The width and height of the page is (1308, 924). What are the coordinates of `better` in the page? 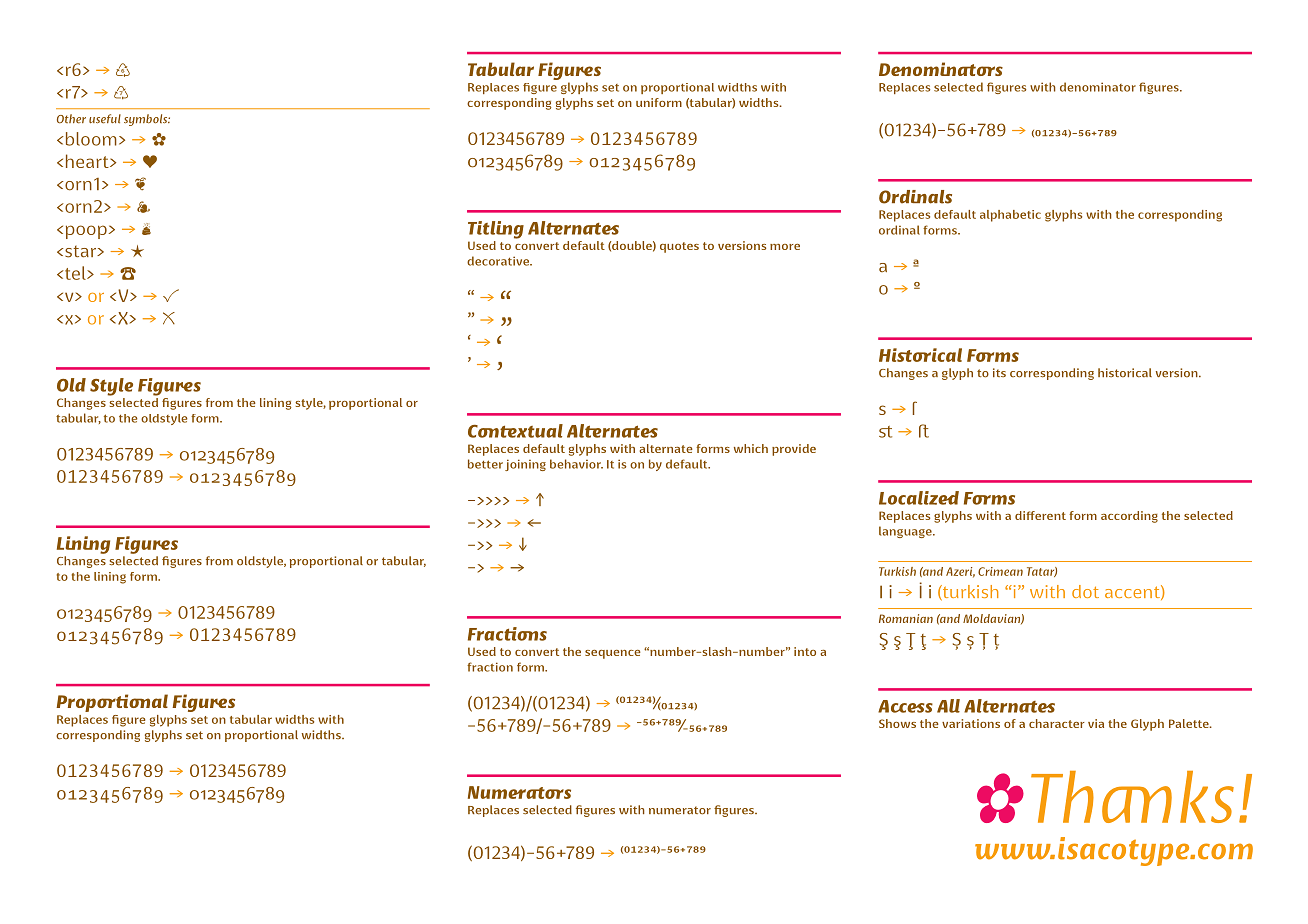 It's located at (485, 464).
